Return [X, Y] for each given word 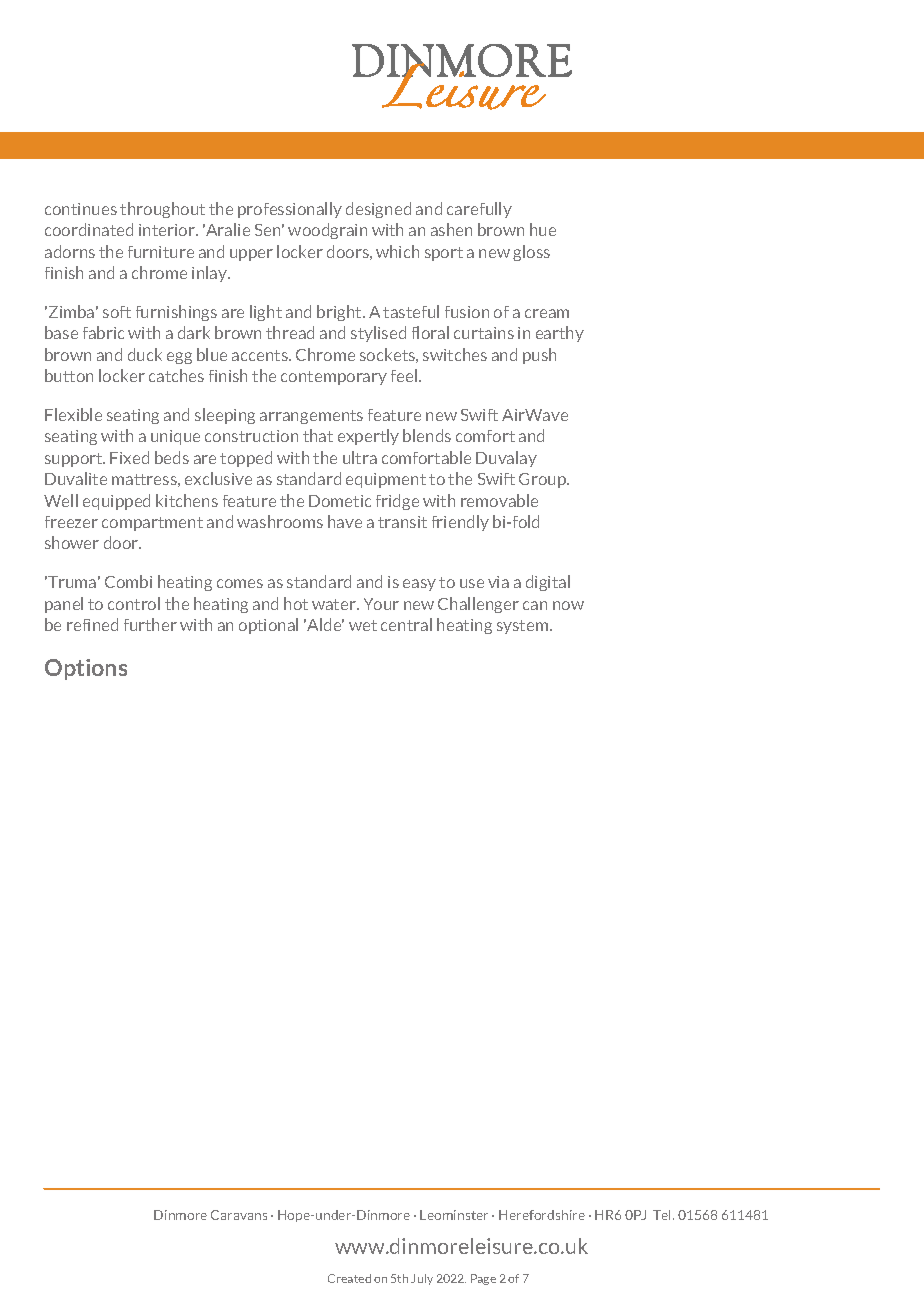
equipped [116, 502]
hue [543, 229]
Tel [663, 1215]
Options [86, 669]
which [397, 251]
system [524, 627]
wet [363, 625]
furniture [161, 252]
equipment [386, 480]
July [422, 1279]
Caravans [239, 1215]
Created [349, 1278]
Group [544, 480]
